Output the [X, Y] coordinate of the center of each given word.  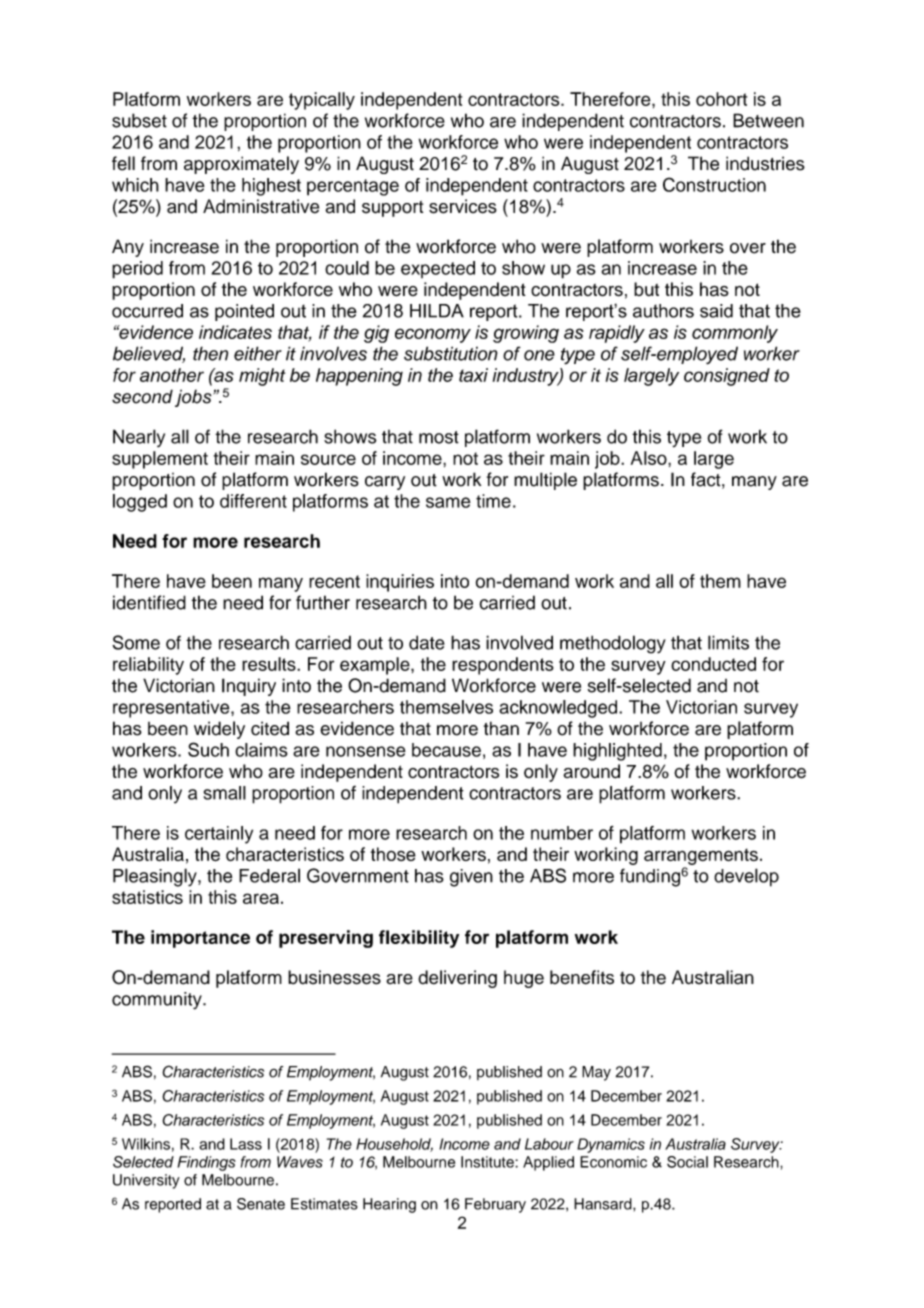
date [427, 642]
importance [200, 939]
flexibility [419, 939]
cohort [721, 99]
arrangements [701, 856]
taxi [473, 375]
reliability [148, 666]
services [463, 206]
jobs [194, 398]
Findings [206, 1163]
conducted [713, 664]
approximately [241, 165]
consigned [727, 377]
